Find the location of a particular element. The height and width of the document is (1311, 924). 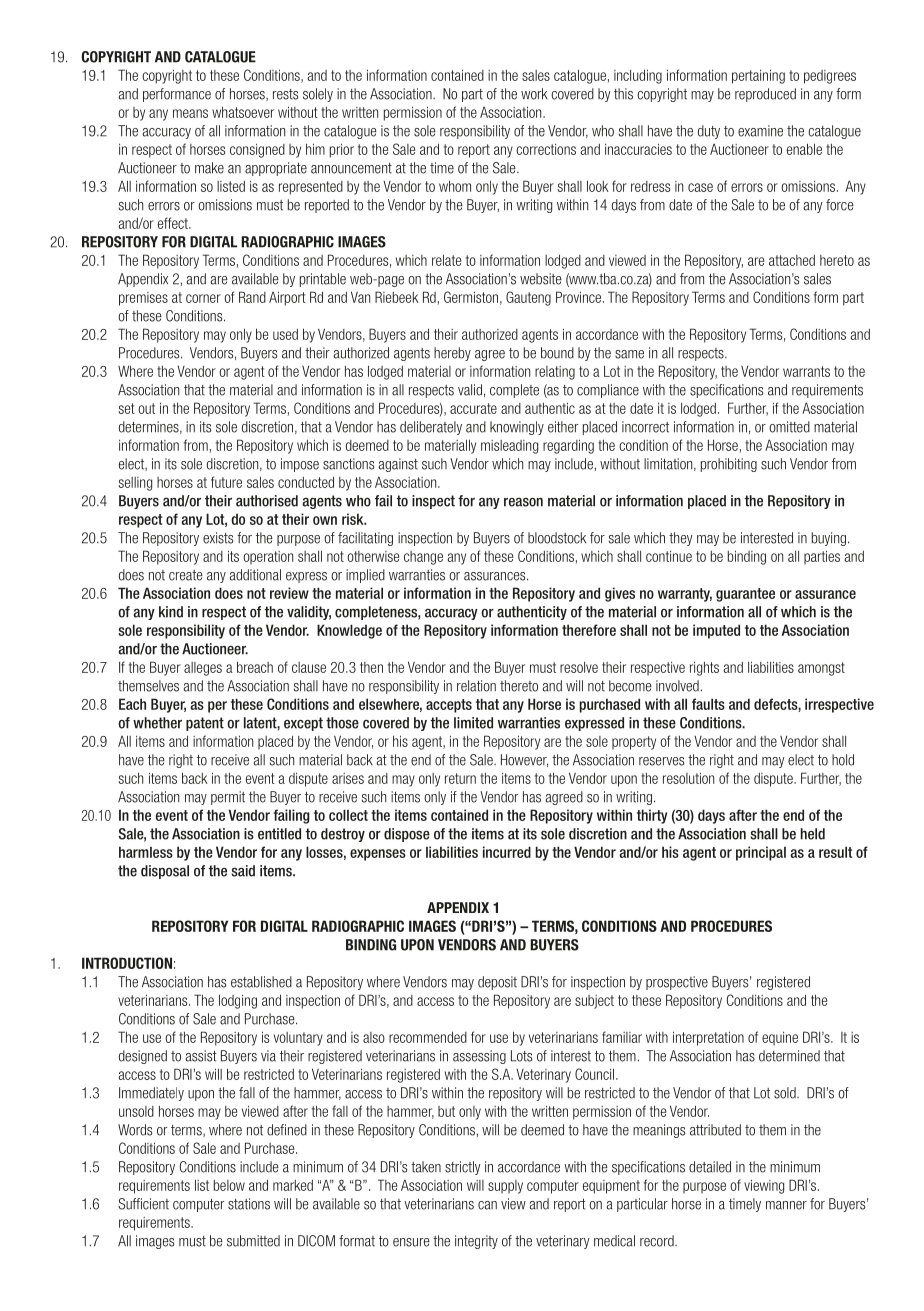

relation is located at coordinates (476, 686).
